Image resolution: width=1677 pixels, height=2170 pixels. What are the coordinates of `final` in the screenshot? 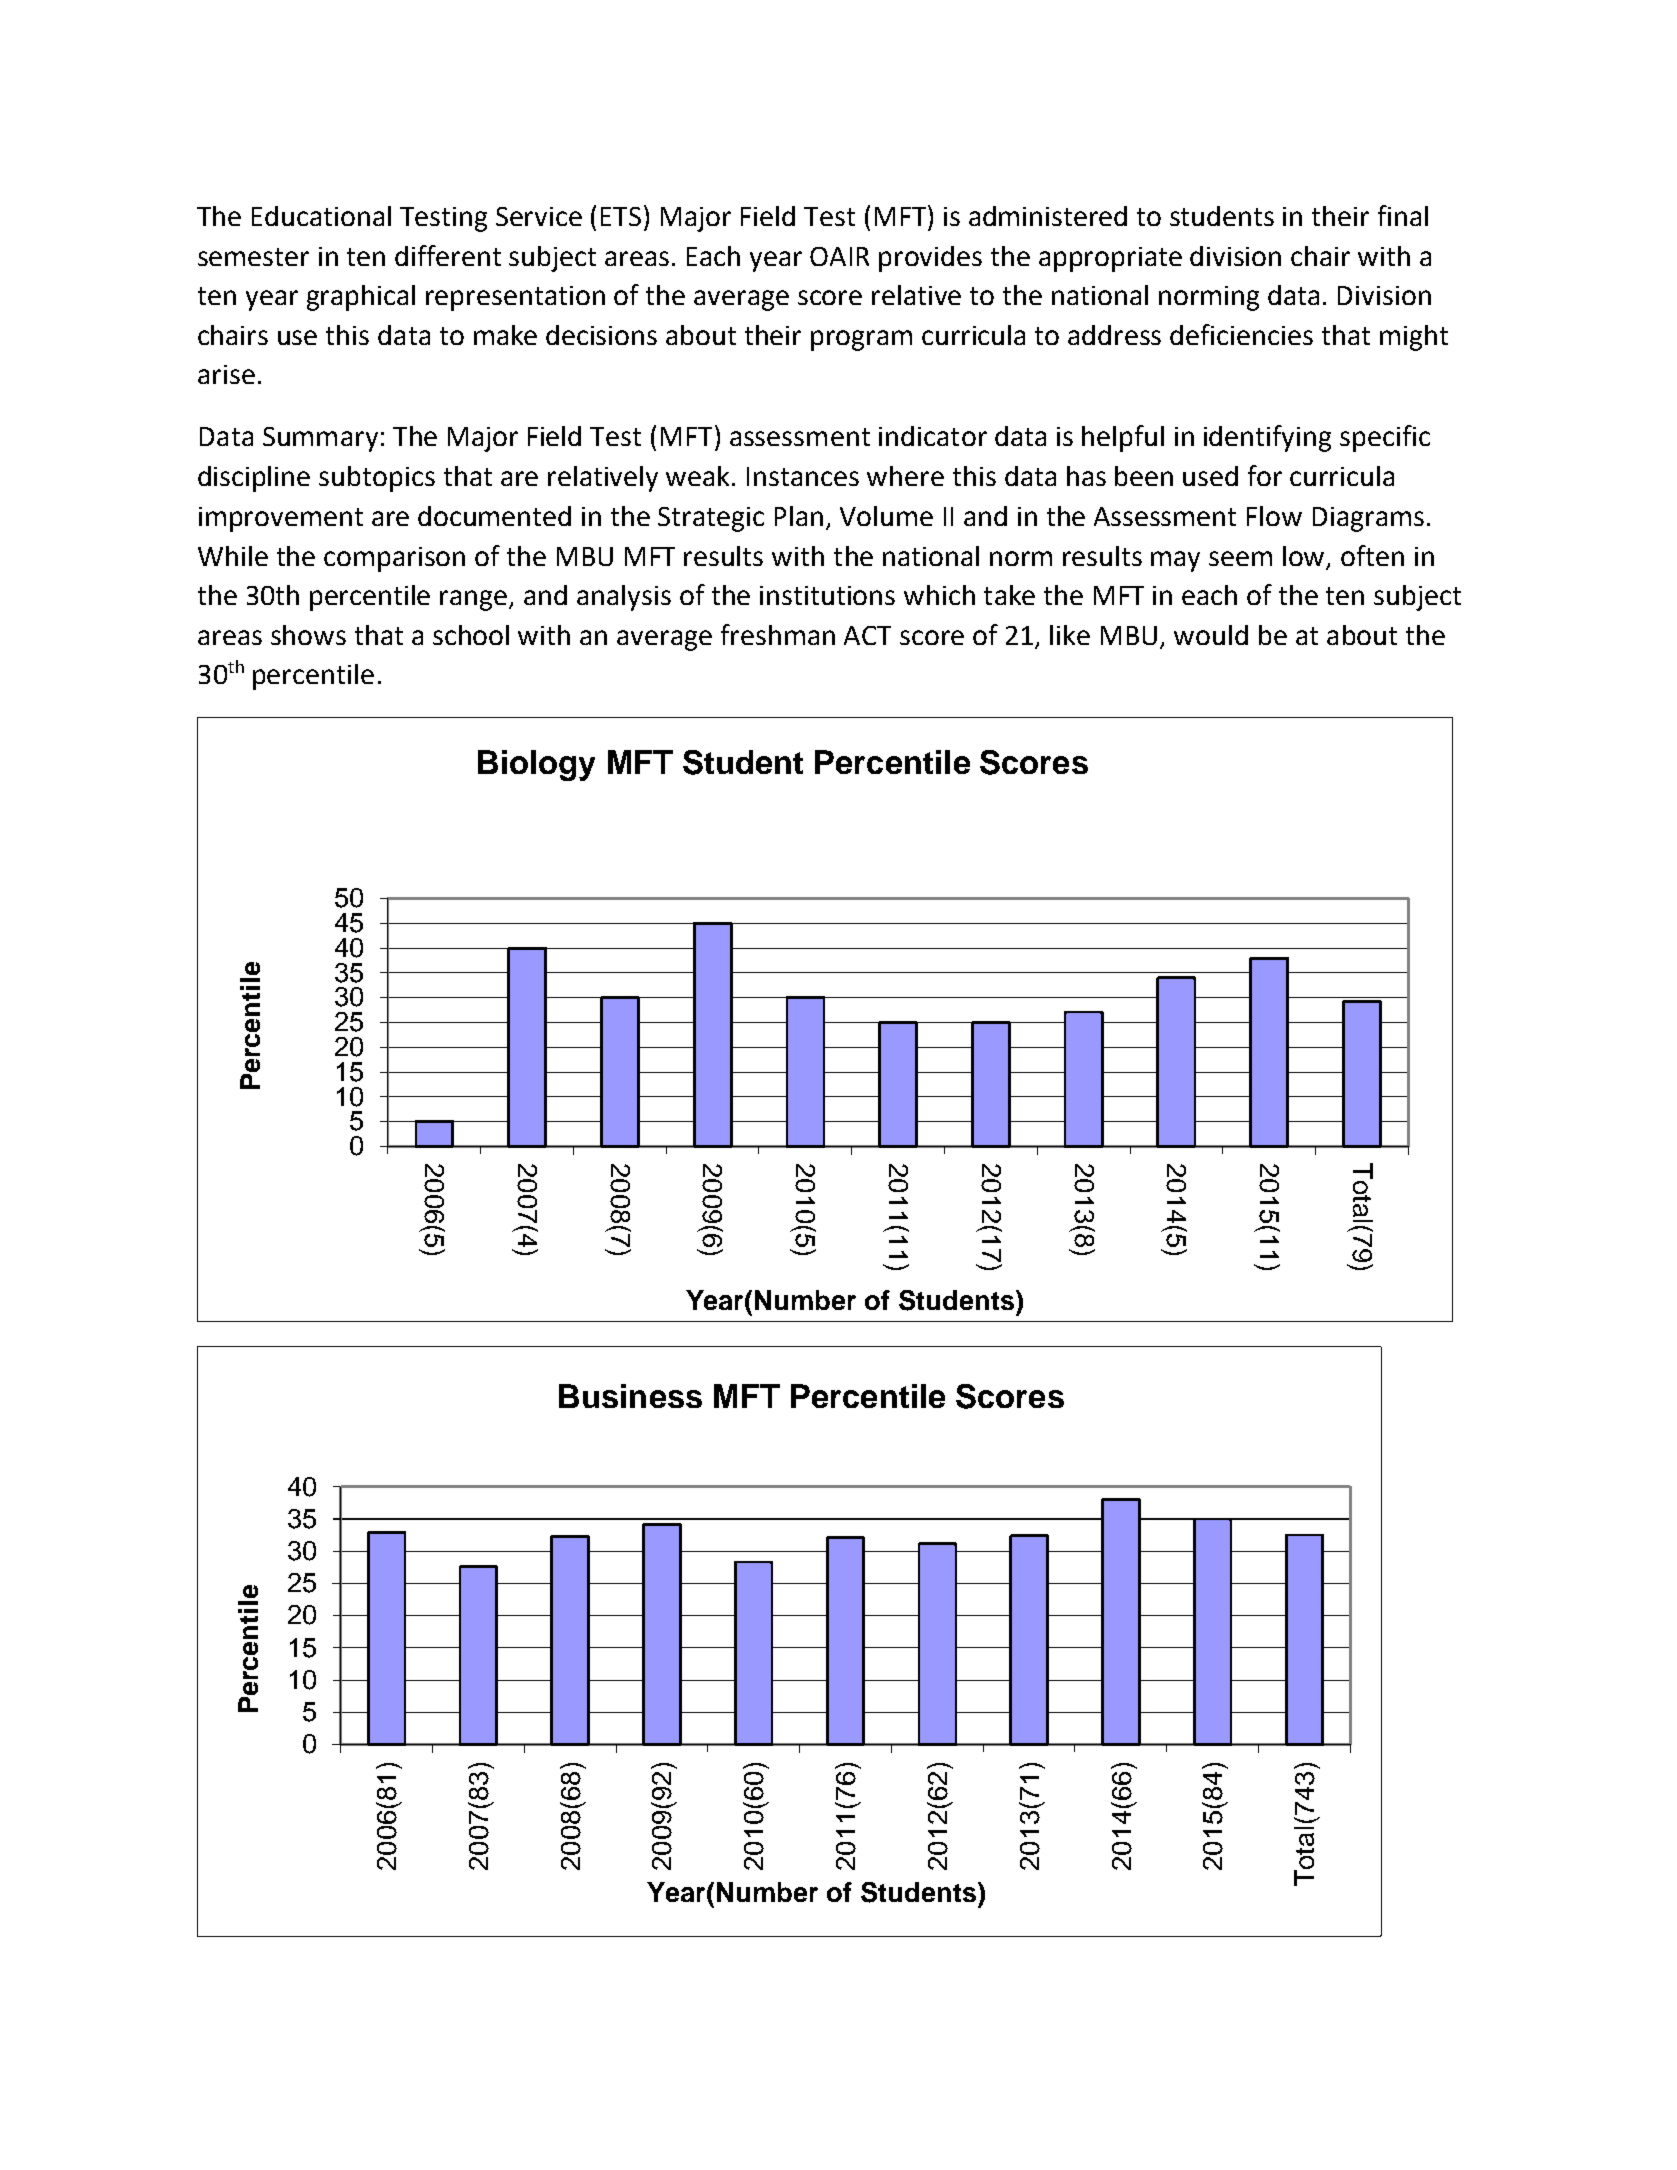 It's located at (1403, 215).
